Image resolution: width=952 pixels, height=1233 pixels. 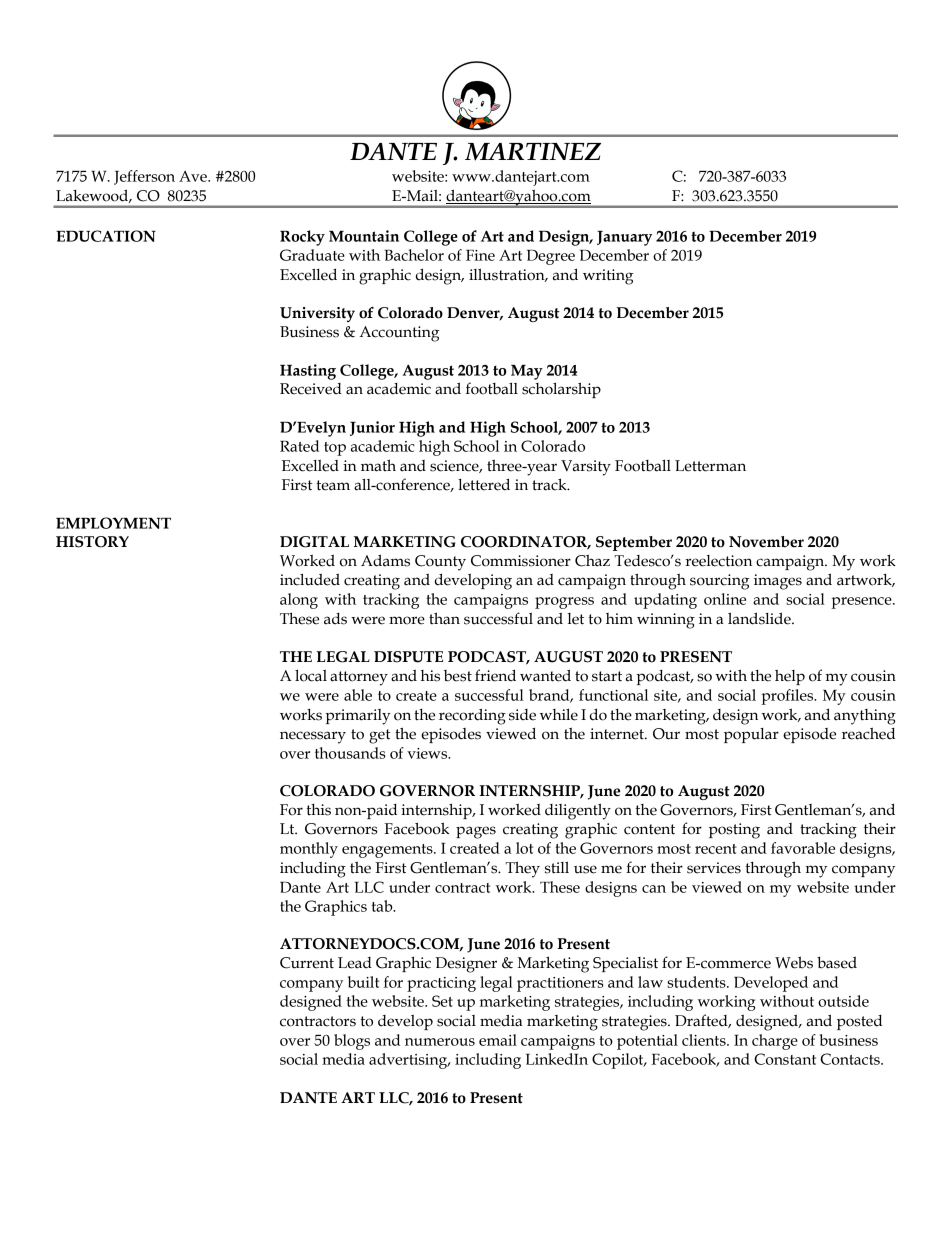 I want to click on necessary, so click(x=313, y=737).
